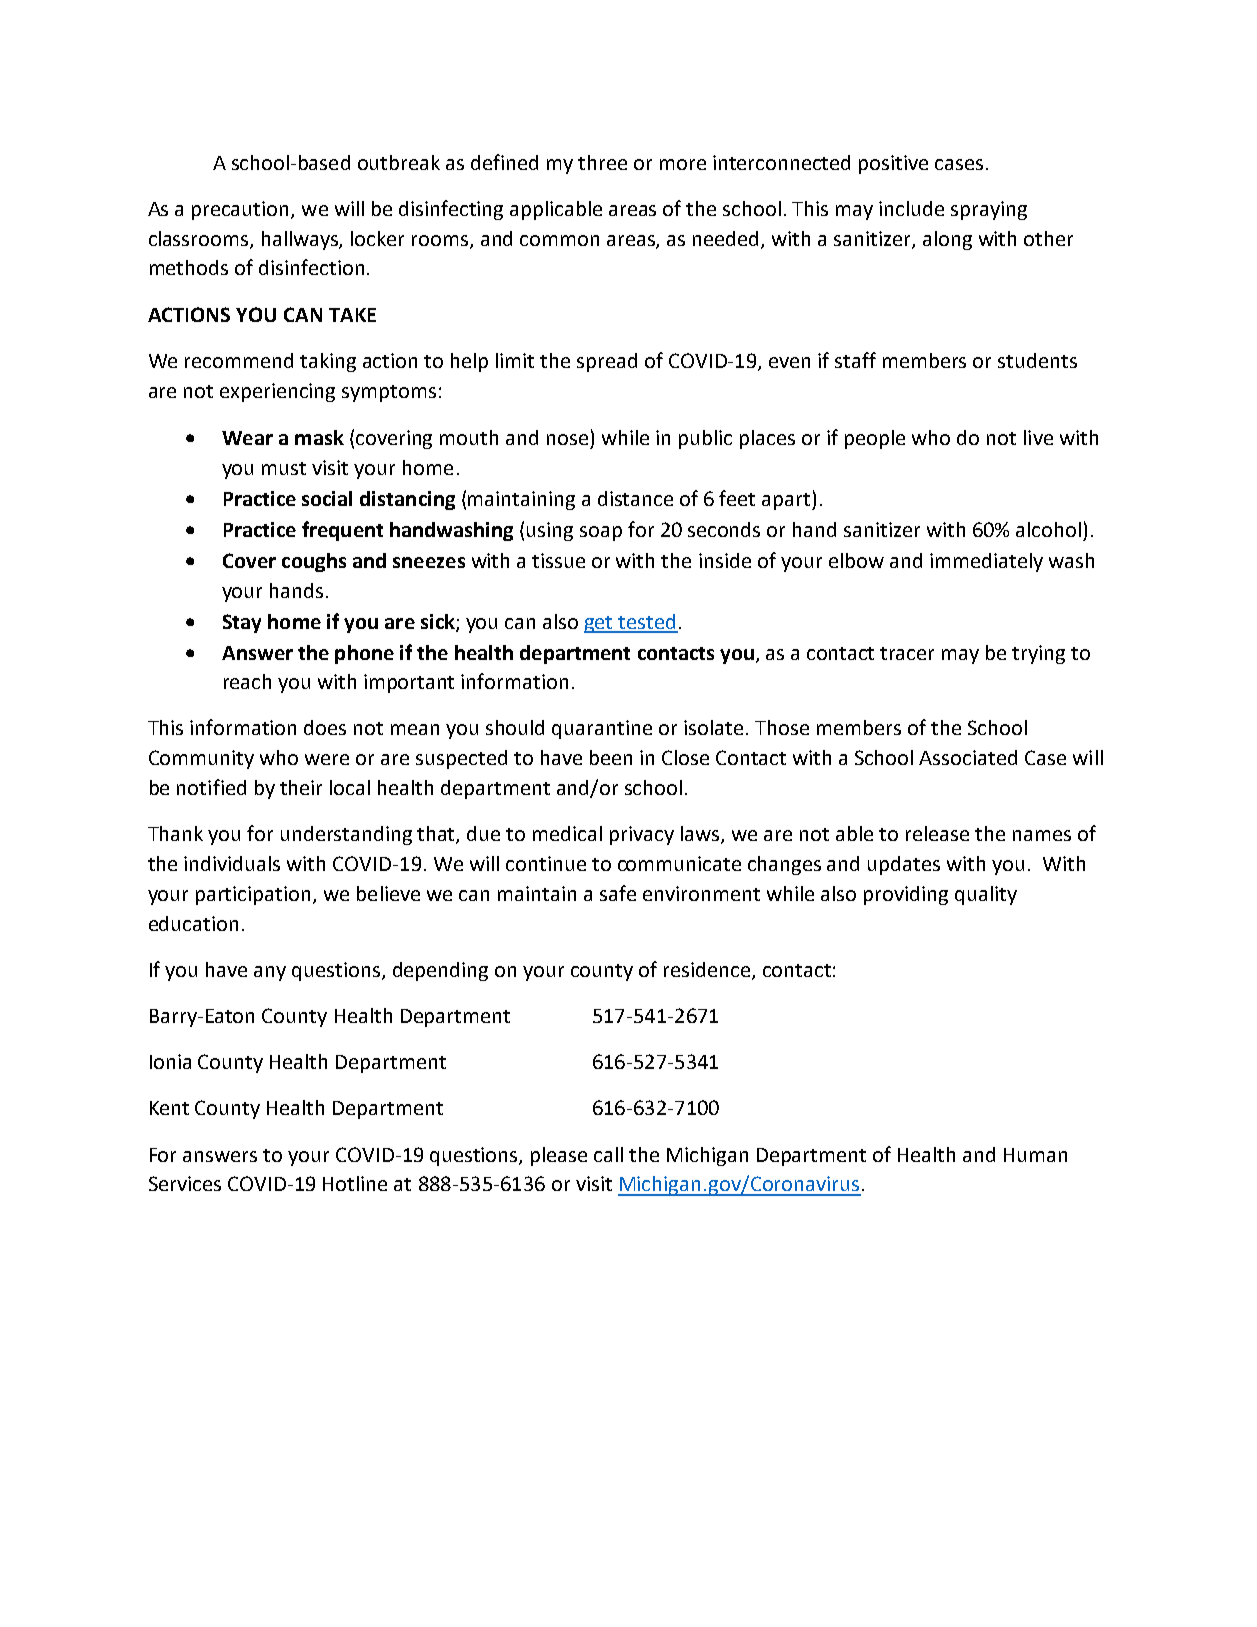  I want to click on precaution, so click(240, 210).
